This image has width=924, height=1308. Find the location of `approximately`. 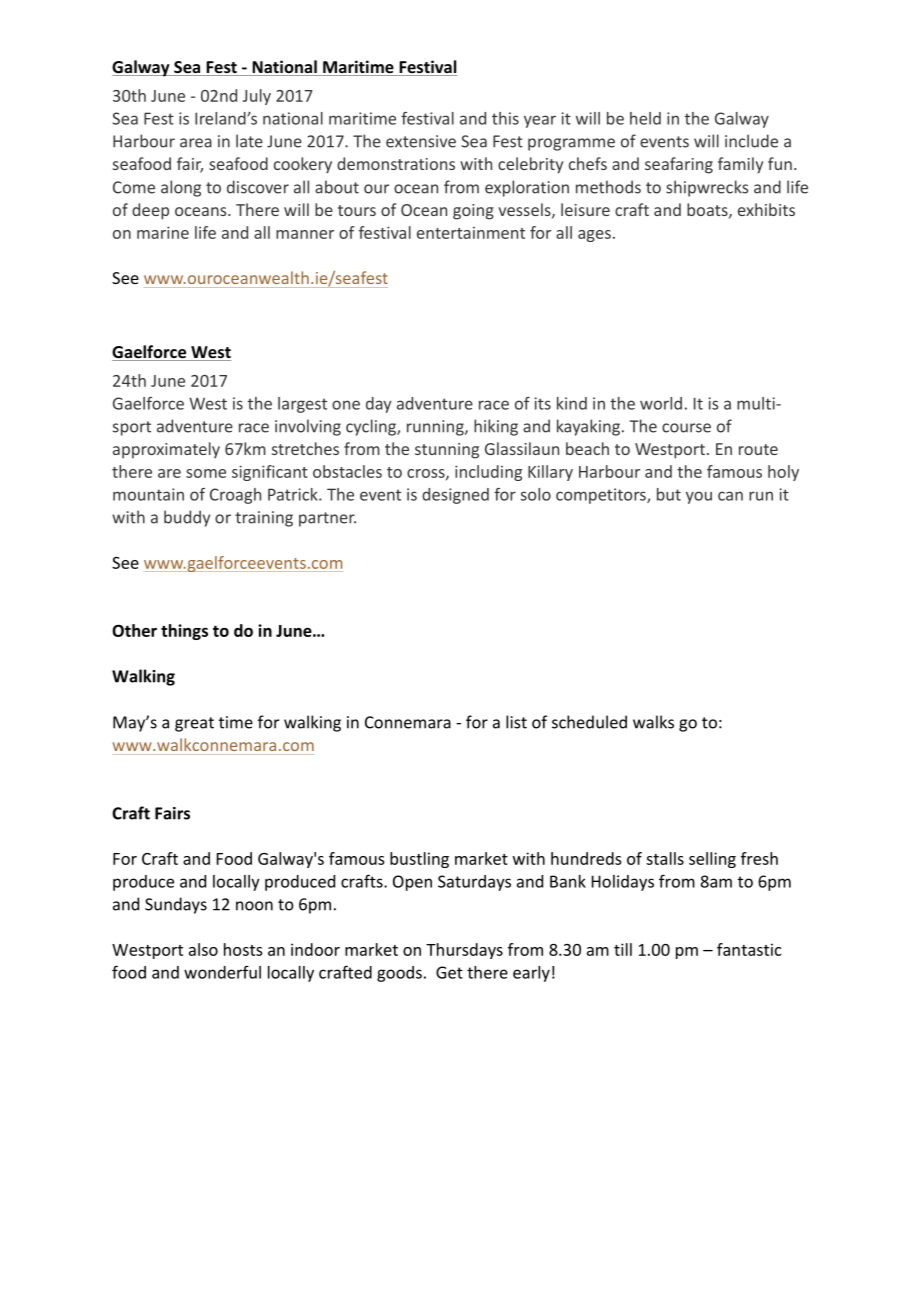

approximately is located at coordinates (166, 450).
